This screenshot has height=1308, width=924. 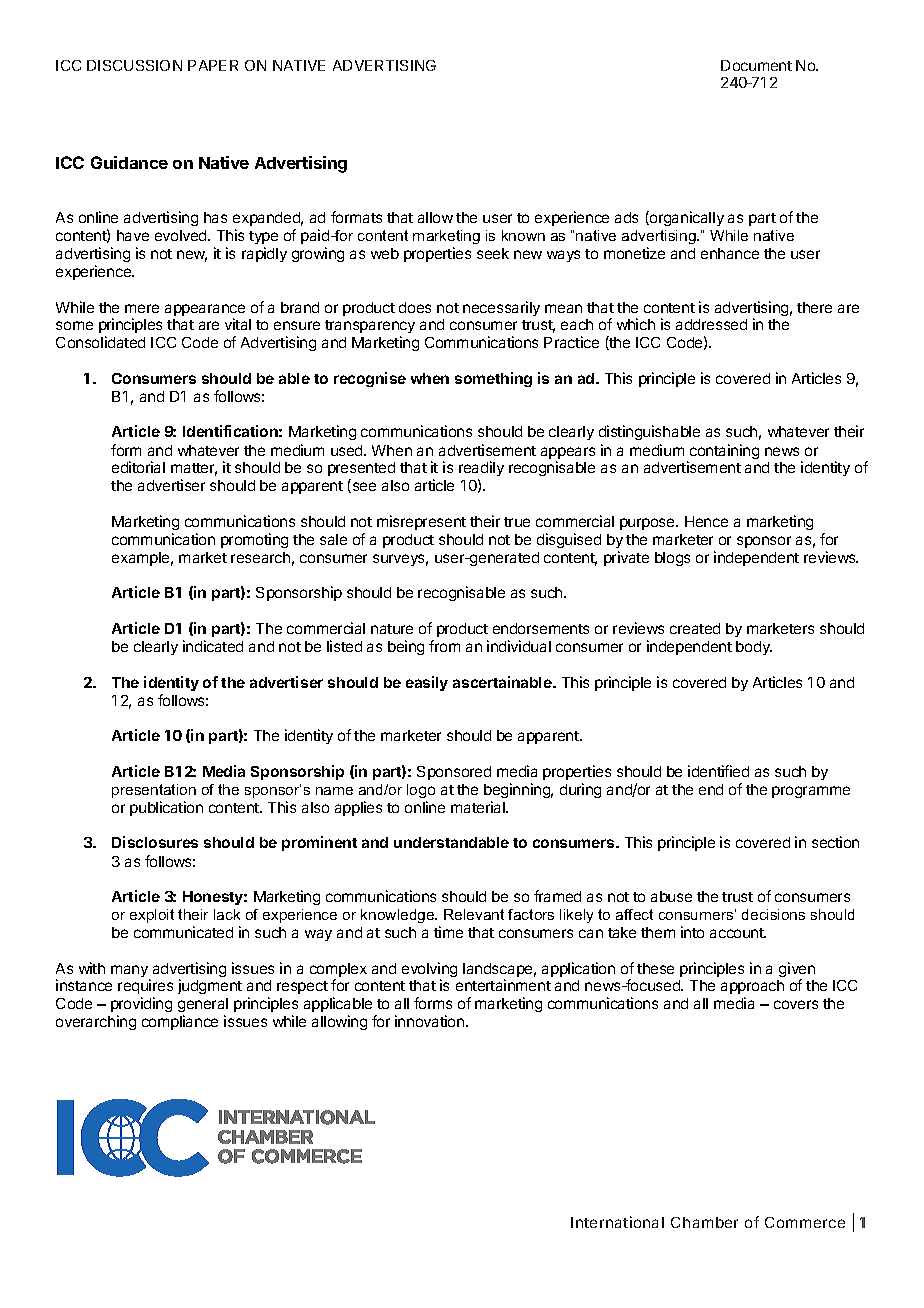 I want to click on Document, so click(x=756, y=65).
